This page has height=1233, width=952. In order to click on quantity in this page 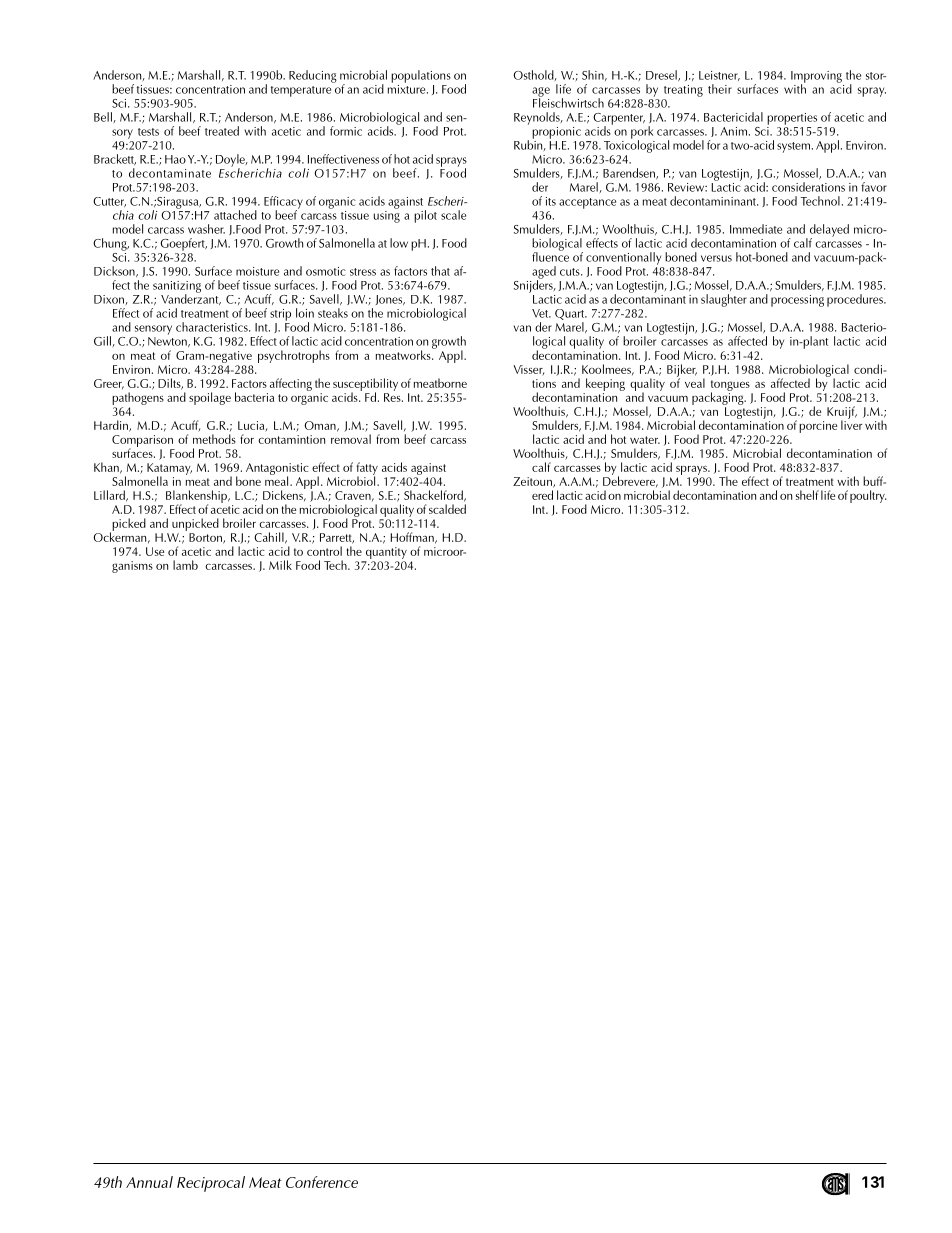, I will do `click(386, 553)`.
